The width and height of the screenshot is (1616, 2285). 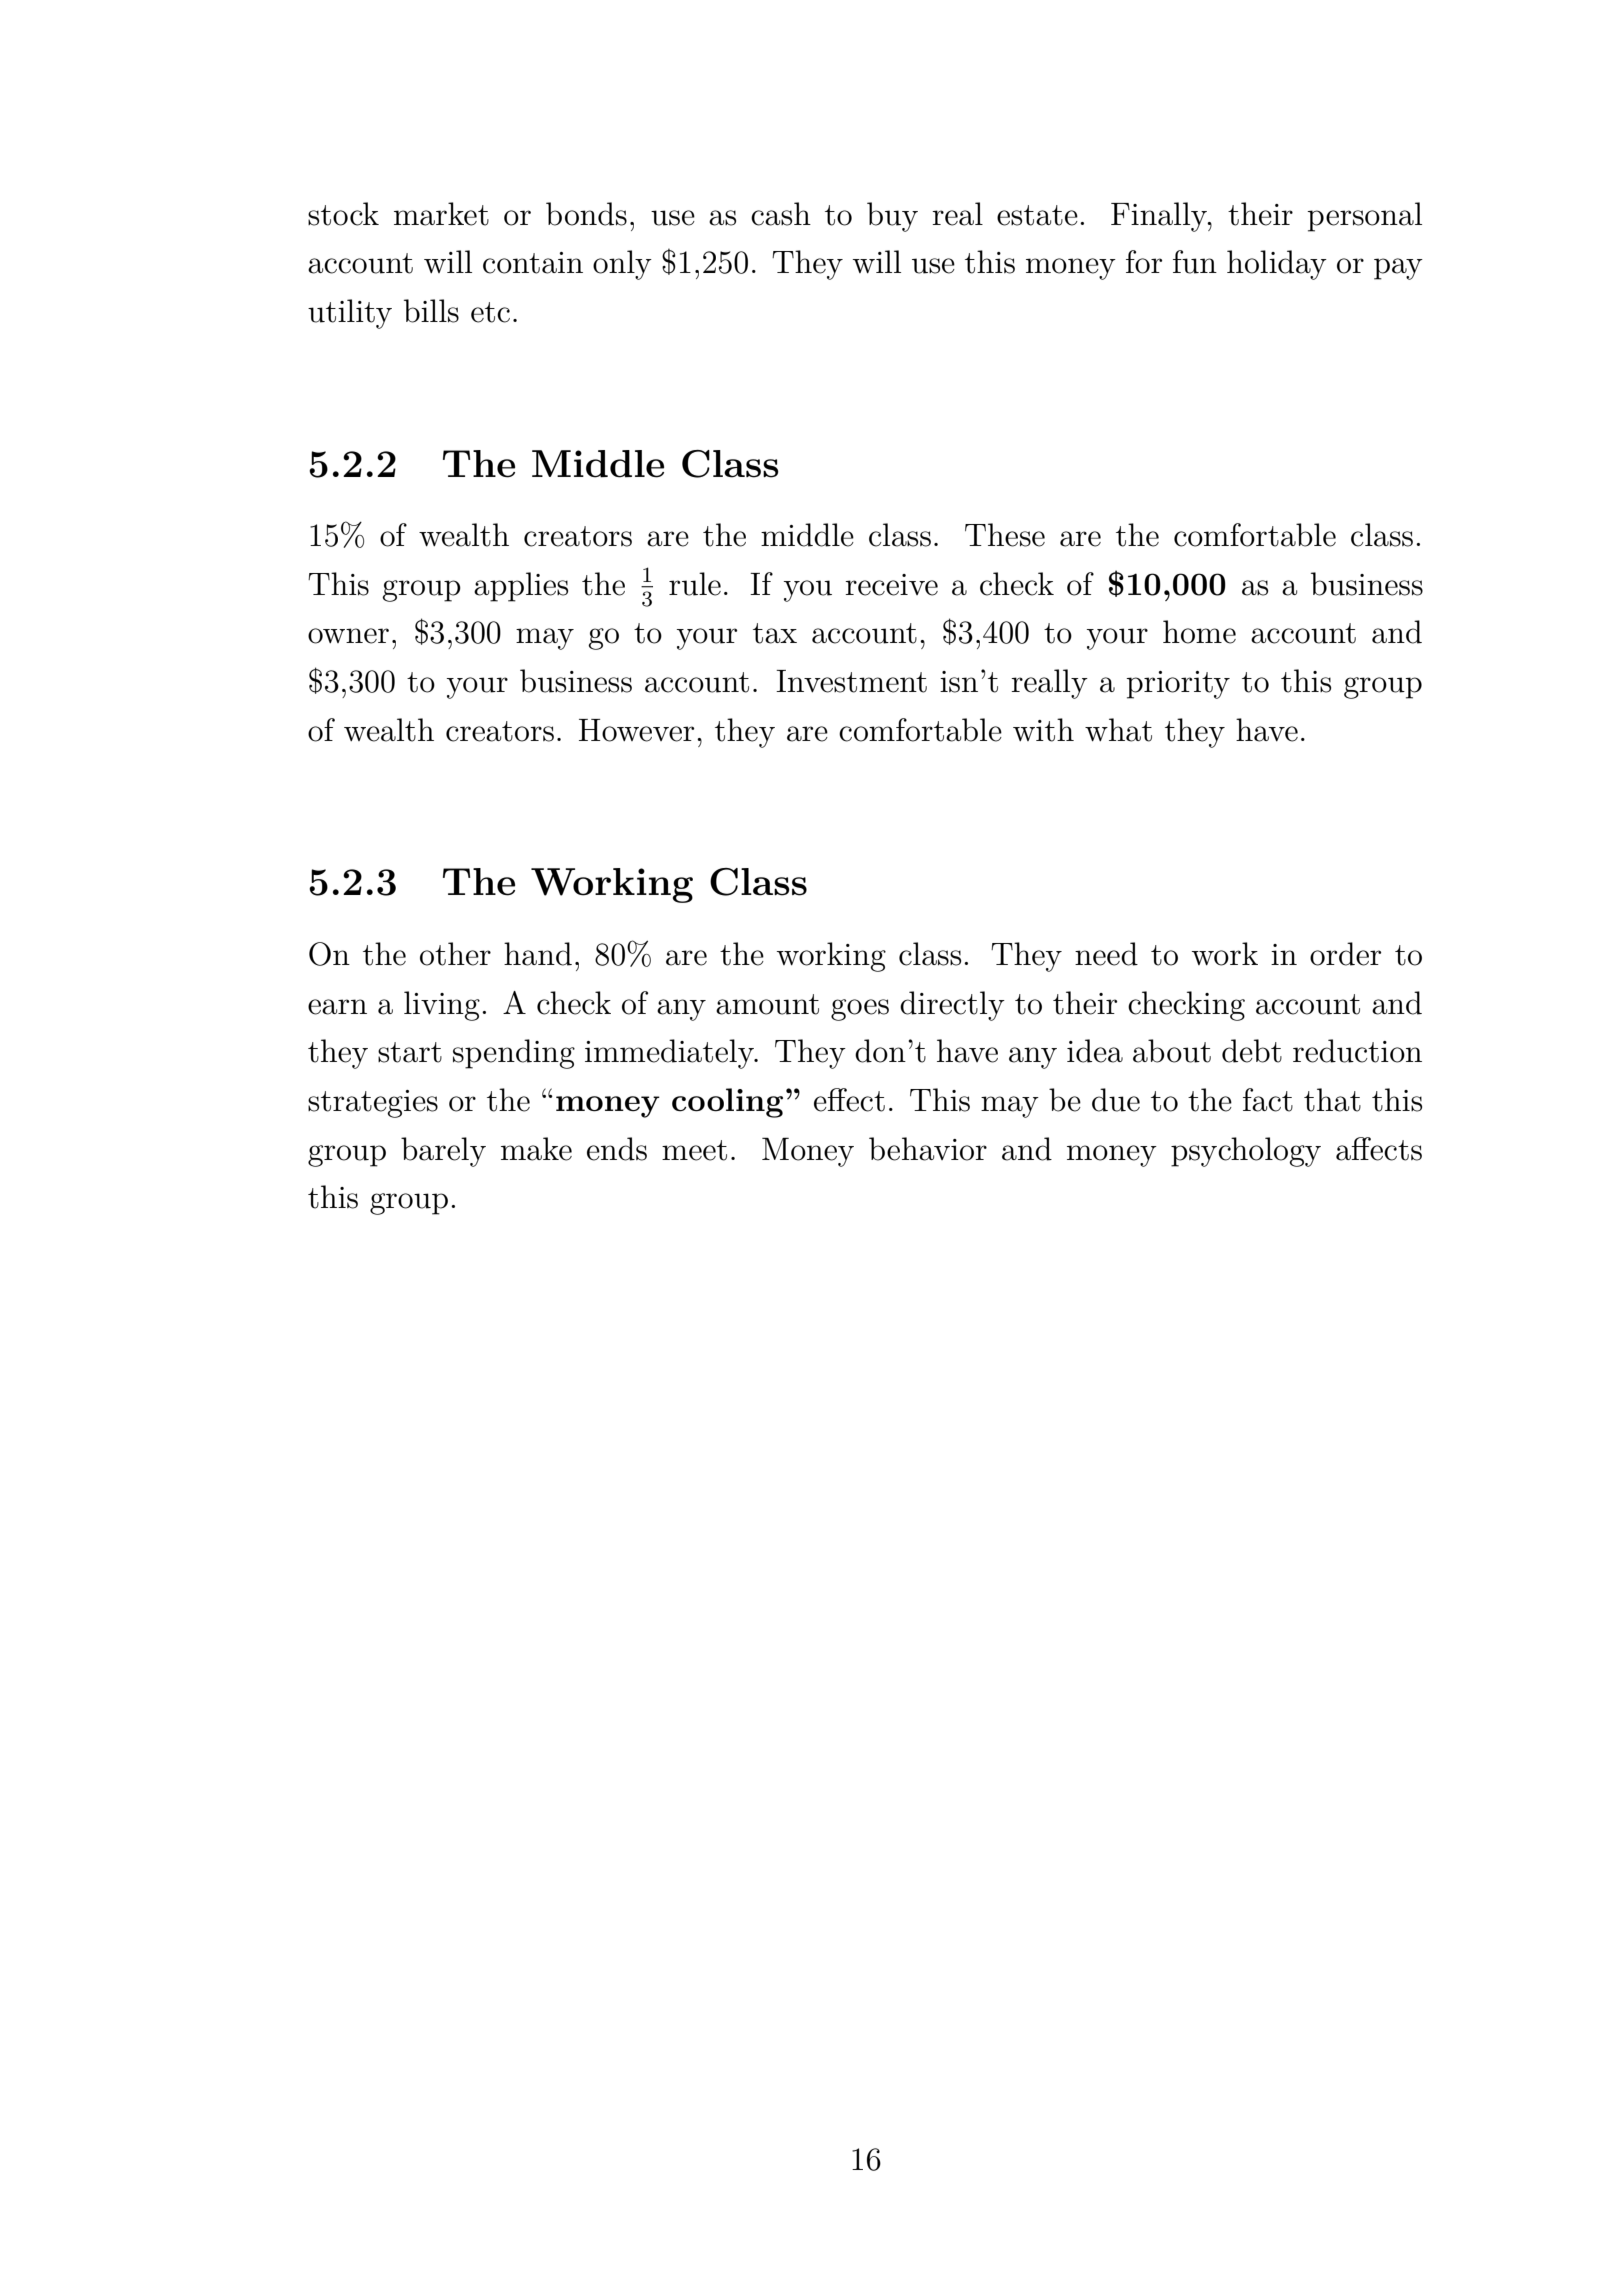 I want to click on holiday, so click(x=1277, y=265).
